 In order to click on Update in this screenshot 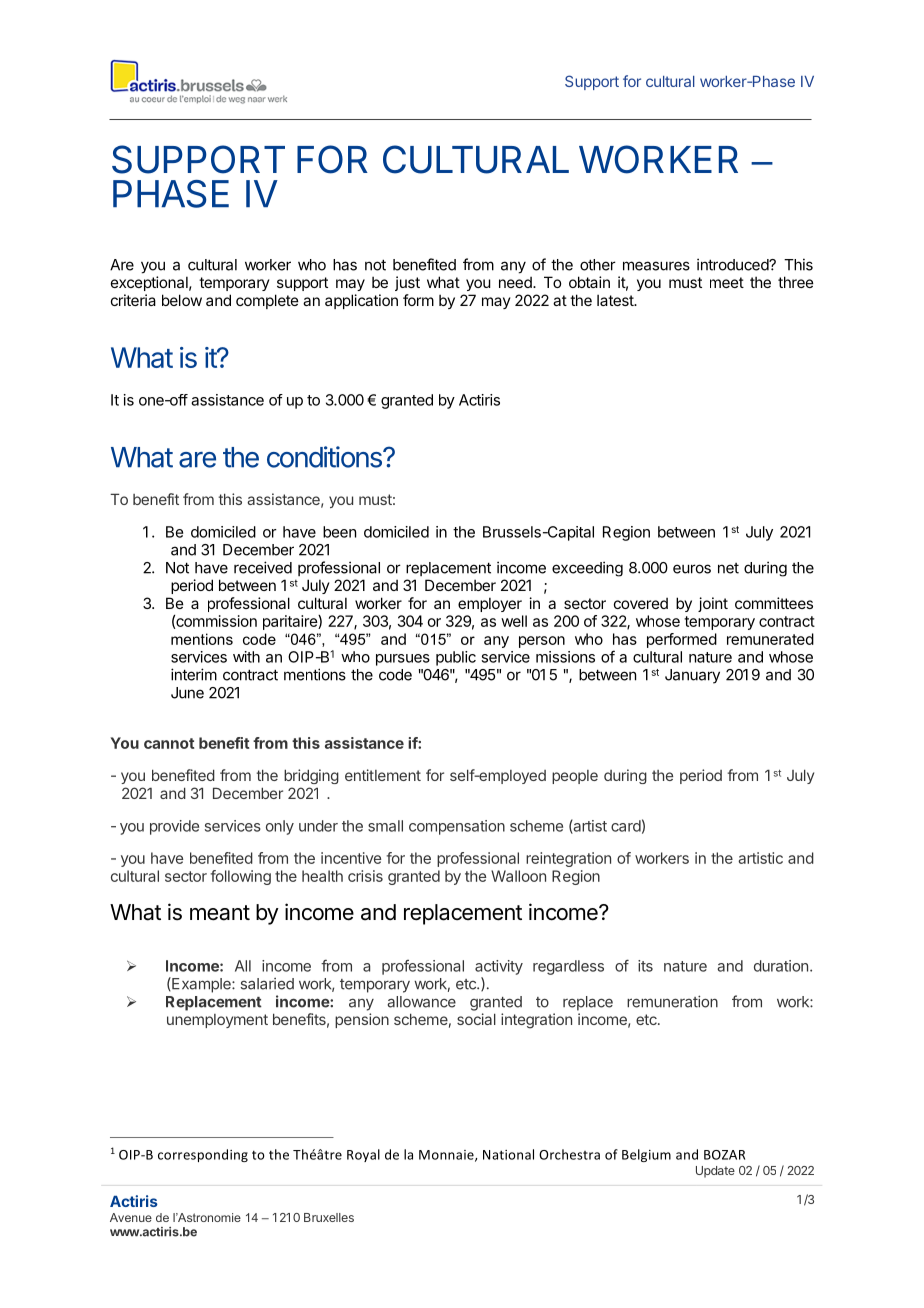, I will do `click(715, 1172)`.
